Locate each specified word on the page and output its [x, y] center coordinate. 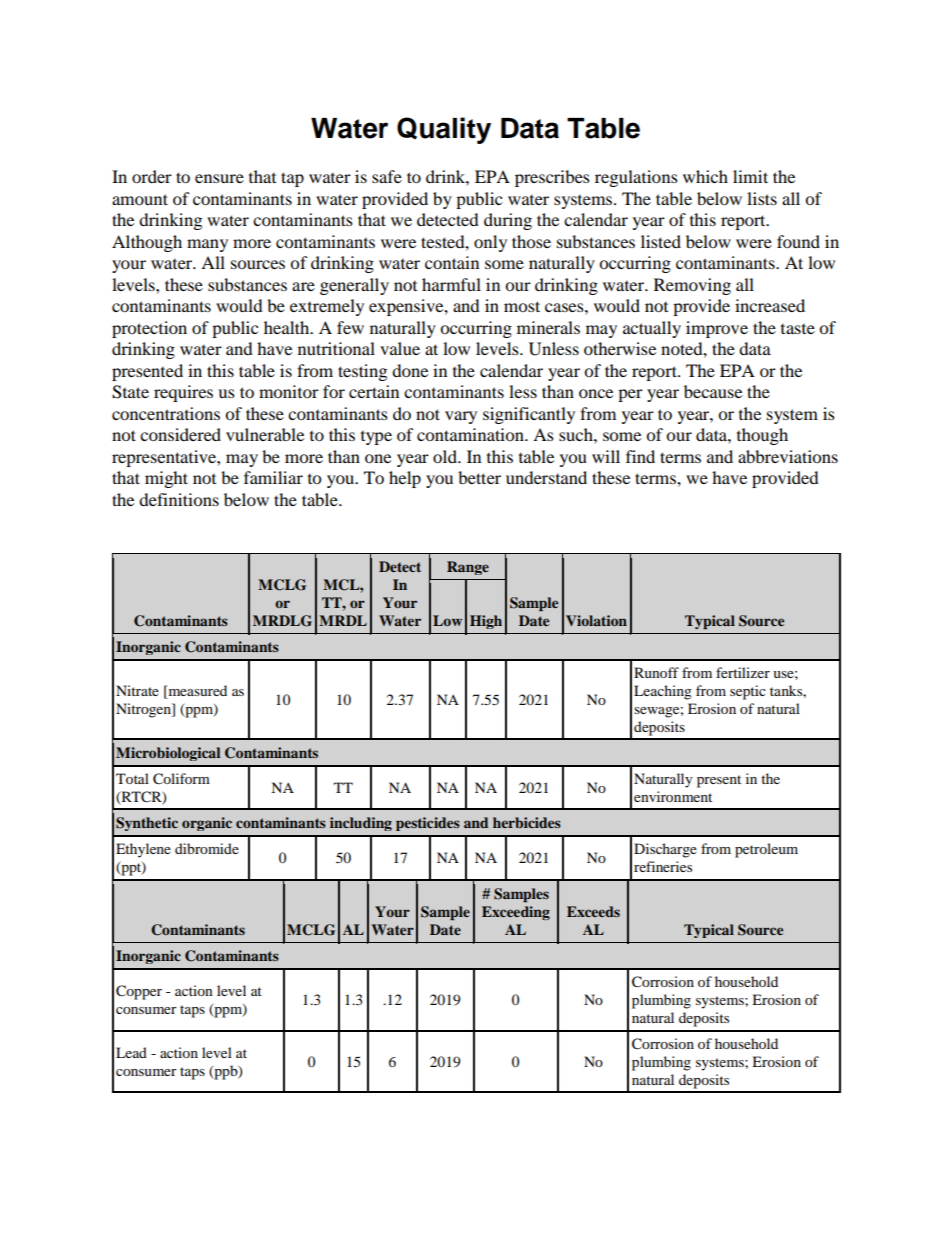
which [705, 176]
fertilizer [743, 672]
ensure [219, 178]
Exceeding [516, 913]
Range [468, 568]
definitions [179, 499]
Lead [131, 1052]
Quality [444, 130]
